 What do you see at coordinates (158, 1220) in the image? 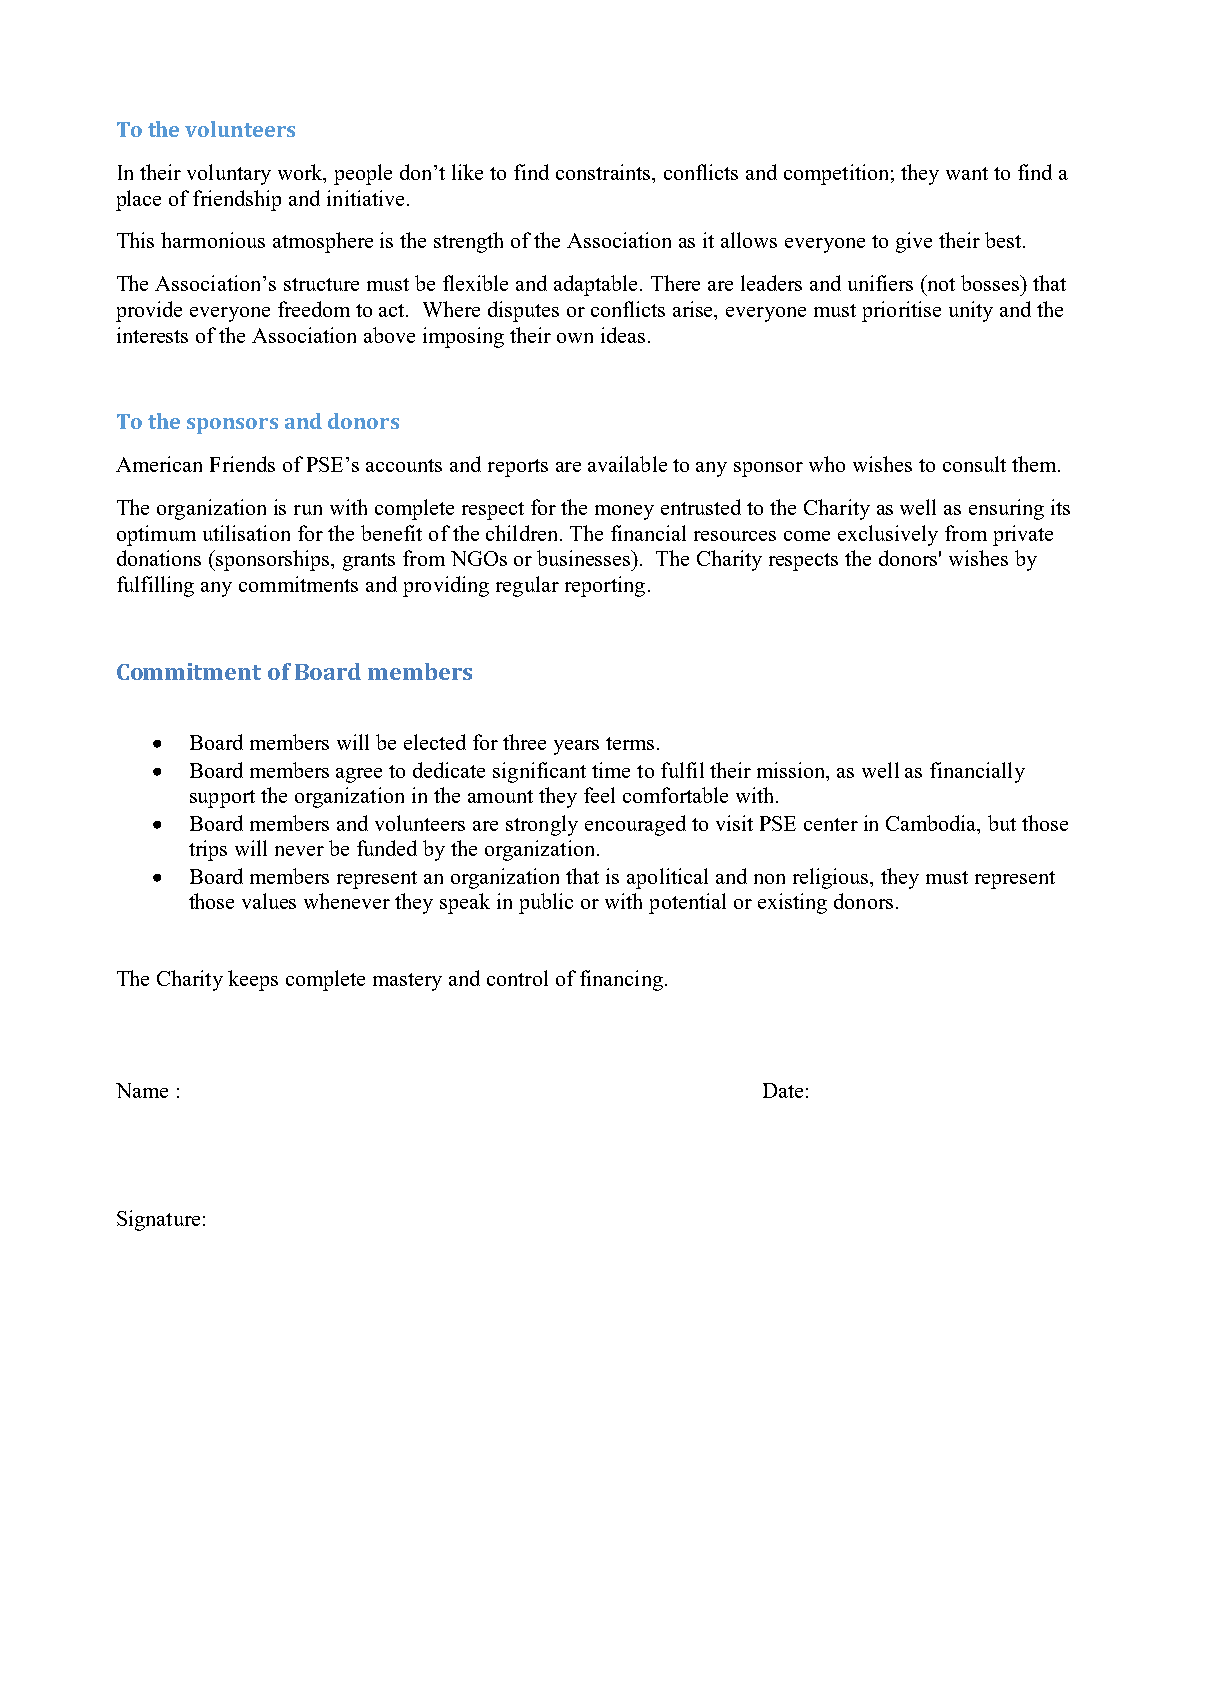
I see `Signature` at bounding box center [158, 1220].
